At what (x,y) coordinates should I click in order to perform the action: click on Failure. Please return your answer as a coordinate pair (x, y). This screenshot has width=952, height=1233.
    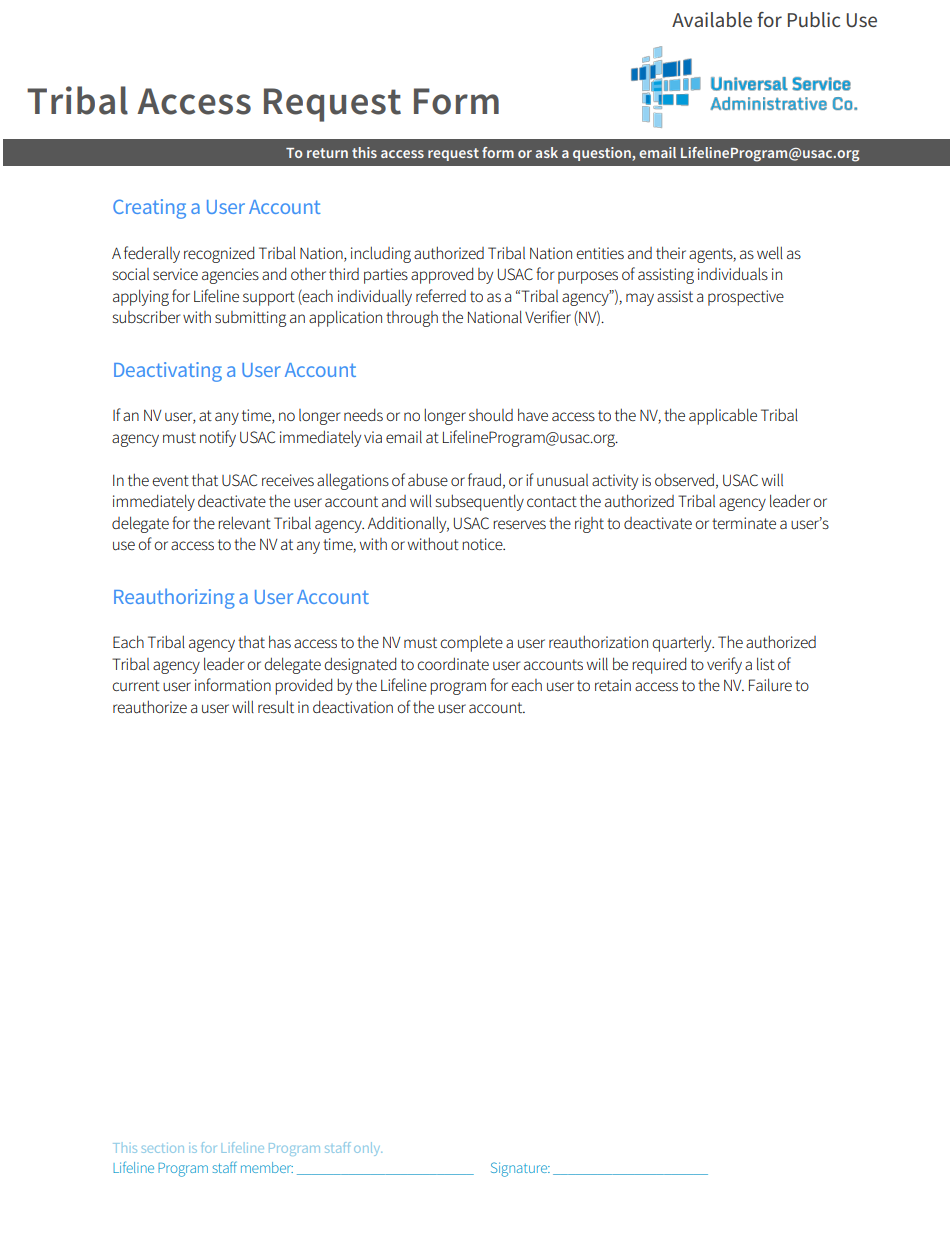
    Looking at the image, I should click on (770, 684).
